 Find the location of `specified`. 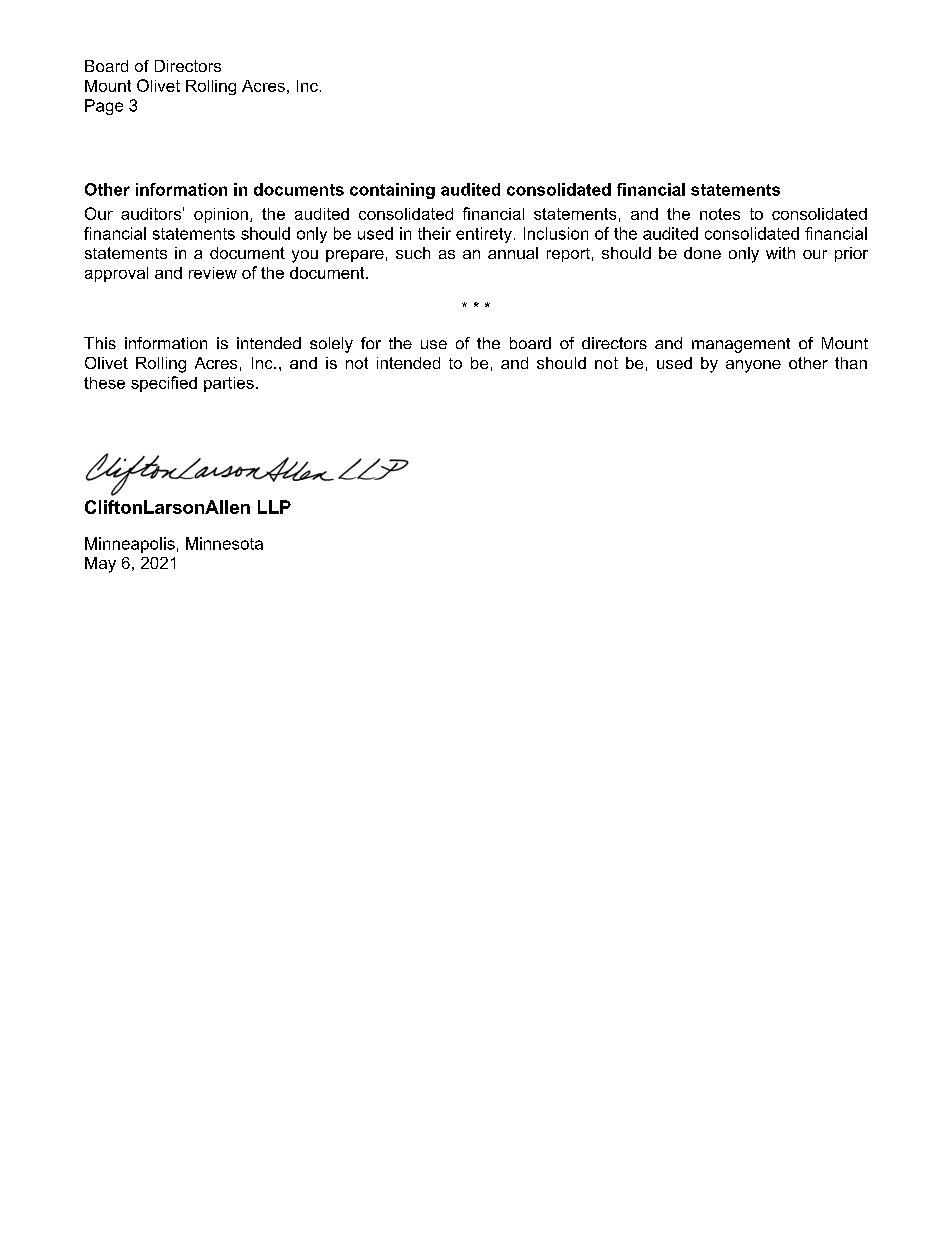

specified is located at coordinates (164, 384).
